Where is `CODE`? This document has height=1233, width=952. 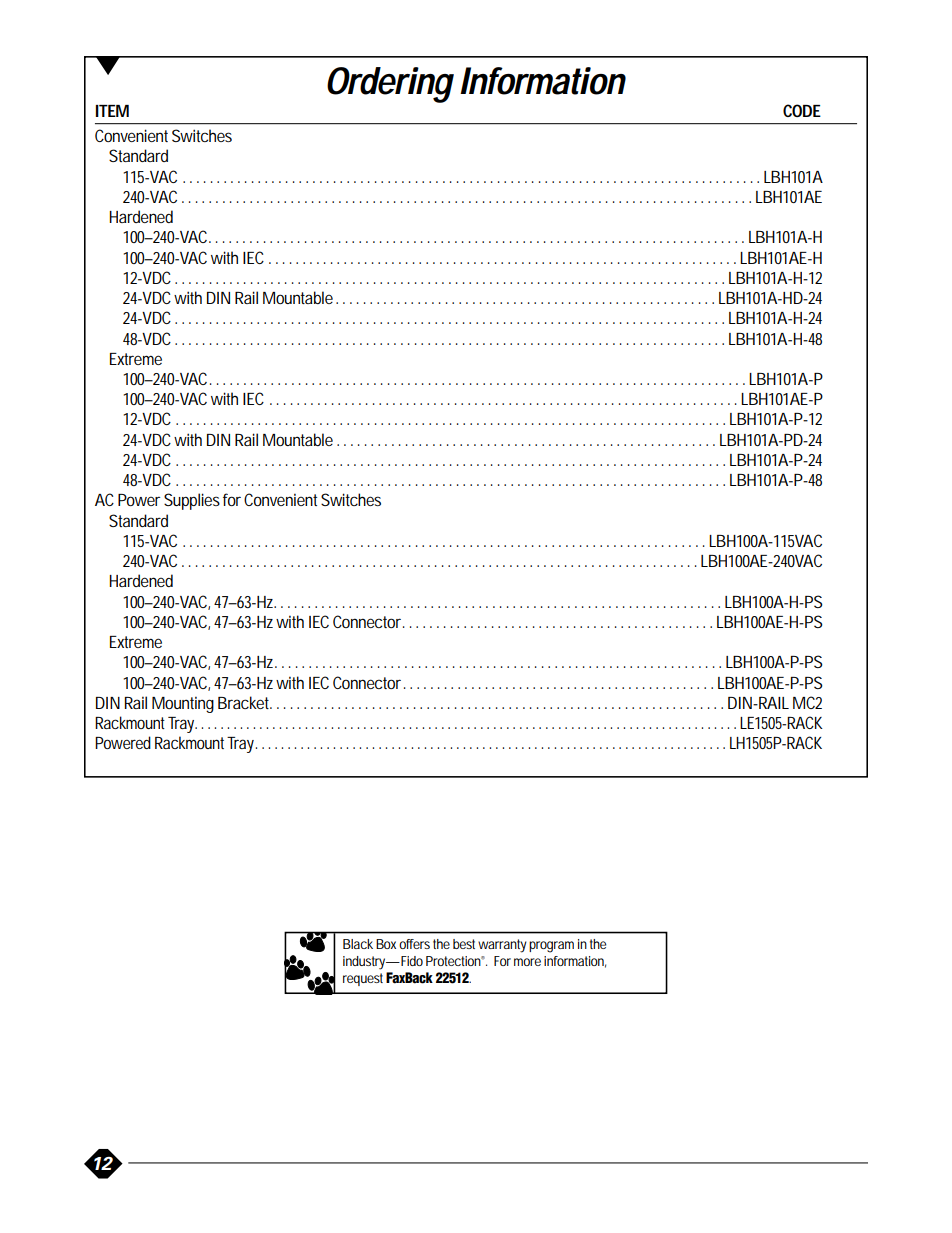
CODE is located at coordinates (802, 110).
